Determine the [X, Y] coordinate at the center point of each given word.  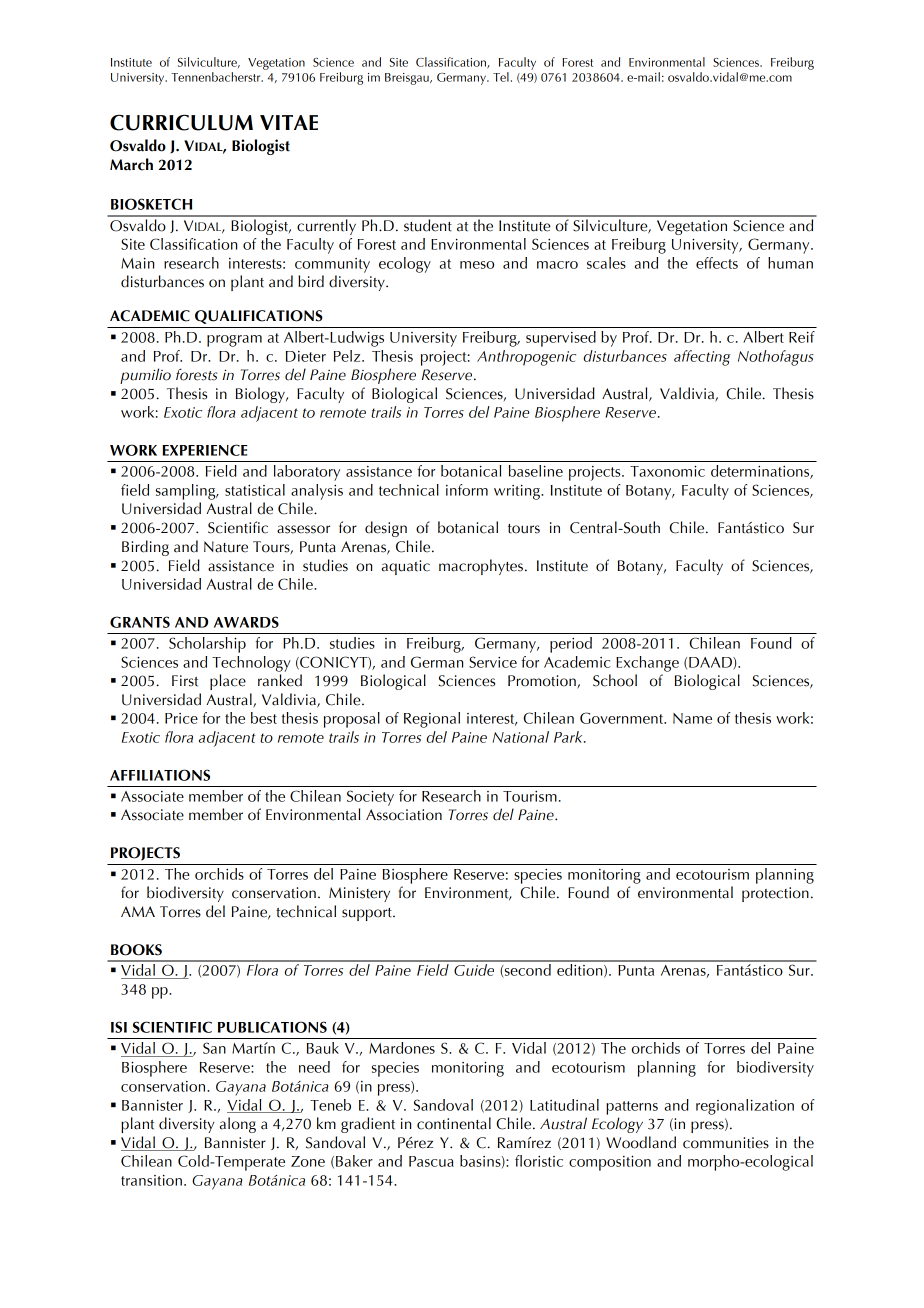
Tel [501, 77]
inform [467, 490]
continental [454, 1123]
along [238, 1125]
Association [404, 815]
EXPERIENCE [204, 450]
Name [692, 718]
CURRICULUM [181, 122]
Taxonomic [667, 471]
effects [717, 263]
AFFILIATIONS [160, 775]
